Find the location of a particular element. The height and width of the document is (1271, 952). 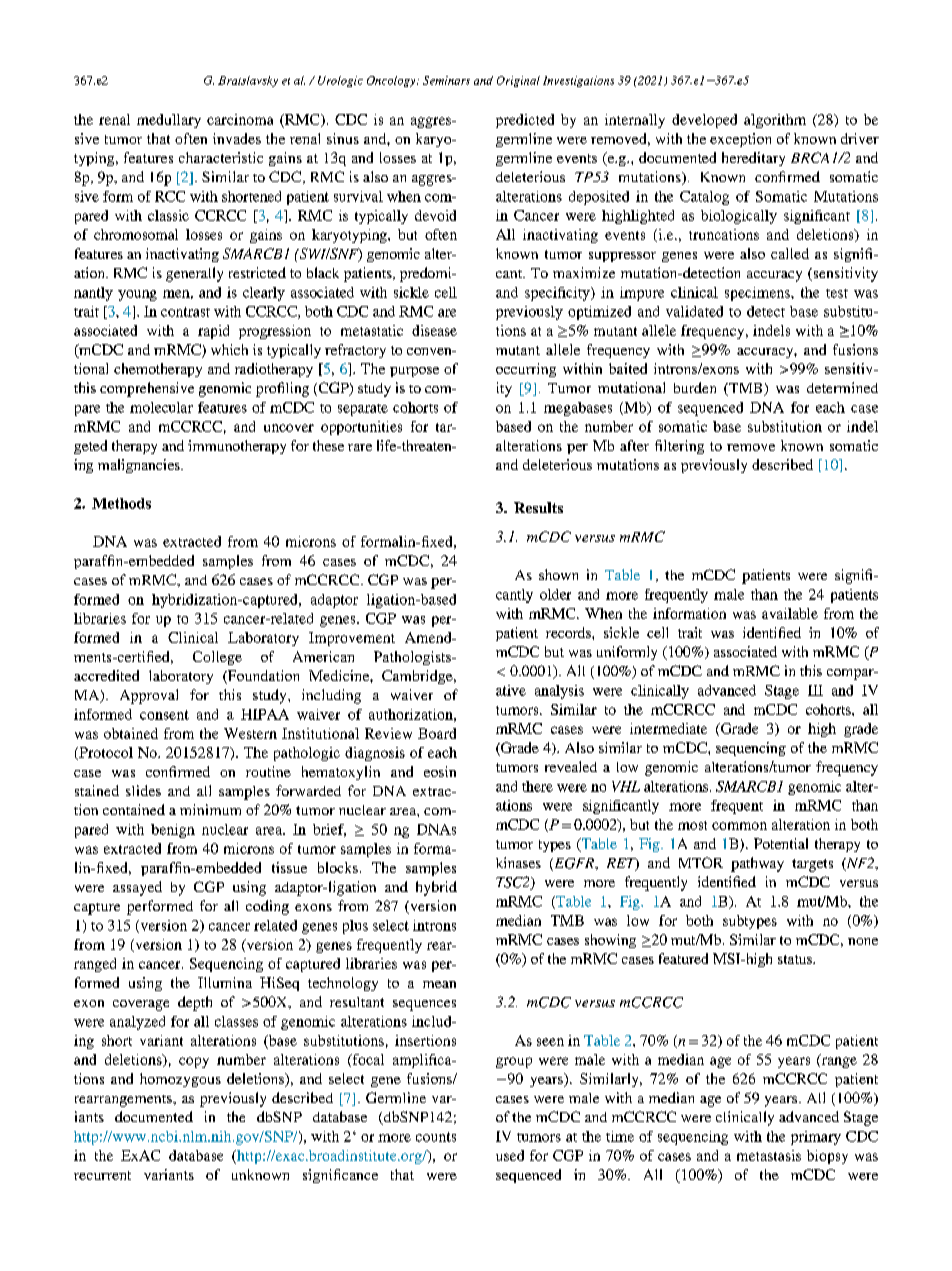

occurring is located at coordinates (526, 370).
